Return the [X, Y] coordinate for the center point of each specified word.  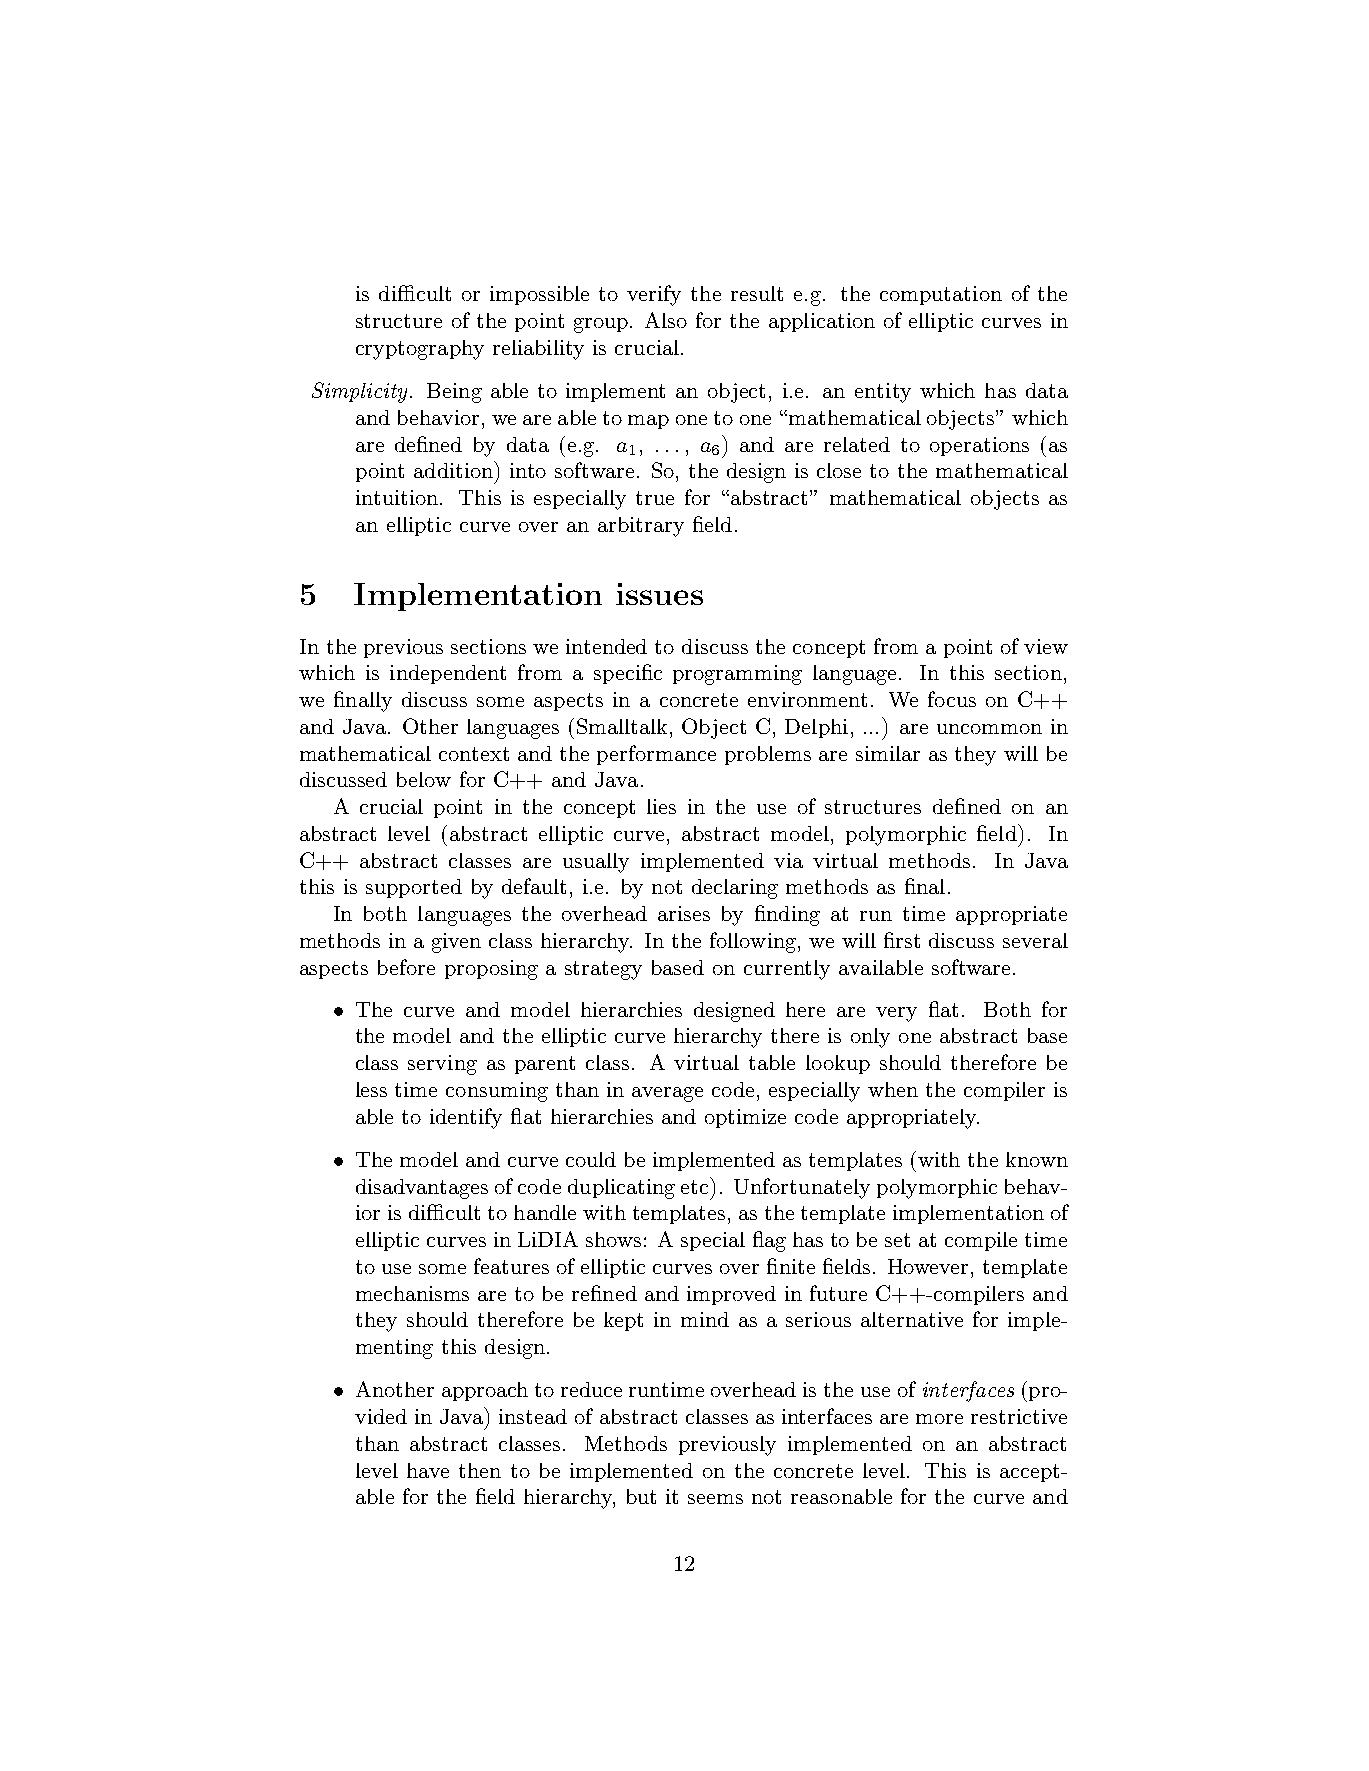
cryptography [420, 350]
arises [684, 913]
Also [666, 320]
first [902, 940]
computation [941, 295]
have [428, 1470]
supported [414, 888]
